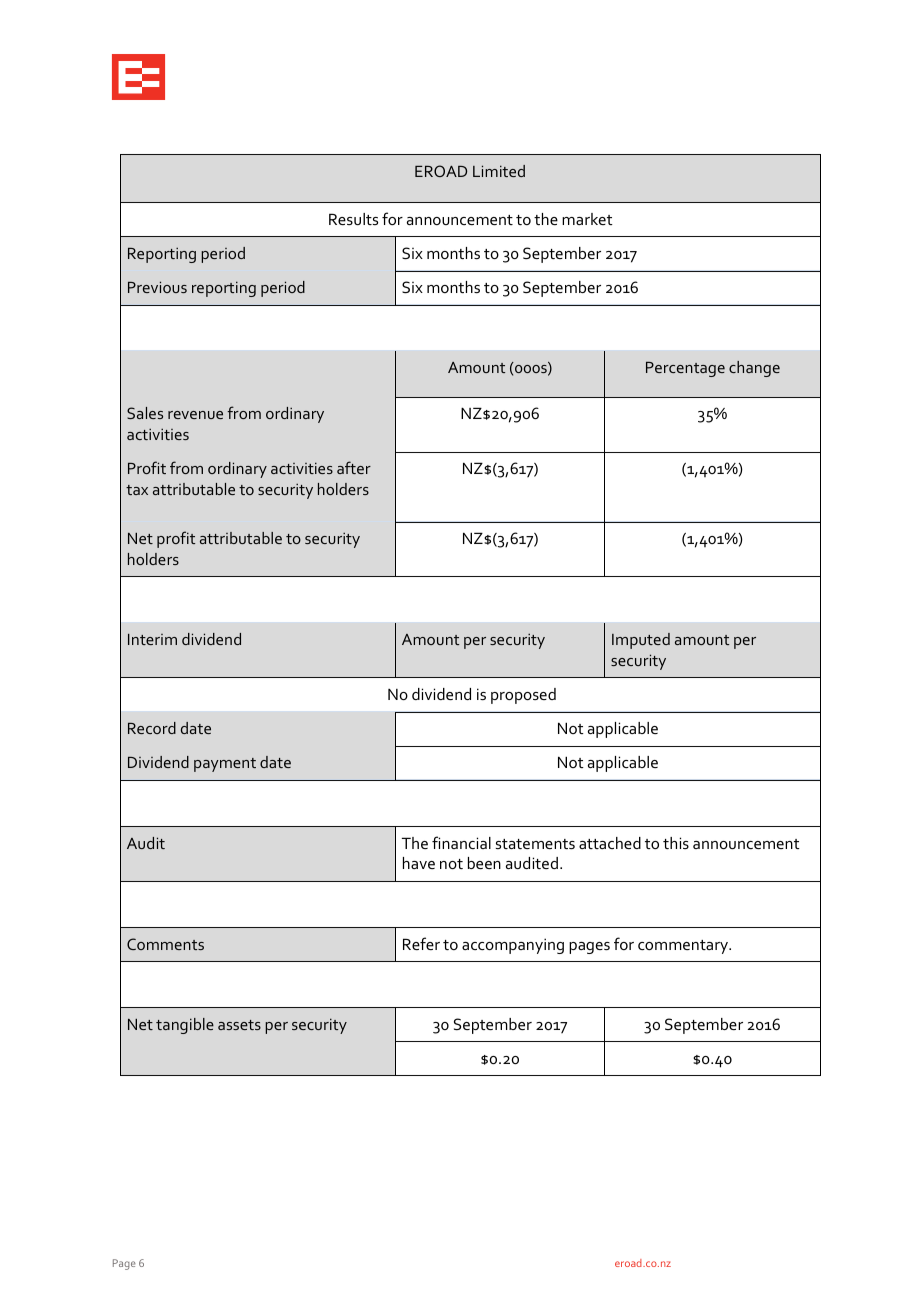  I want to click on commentary, so click(684, 947).
